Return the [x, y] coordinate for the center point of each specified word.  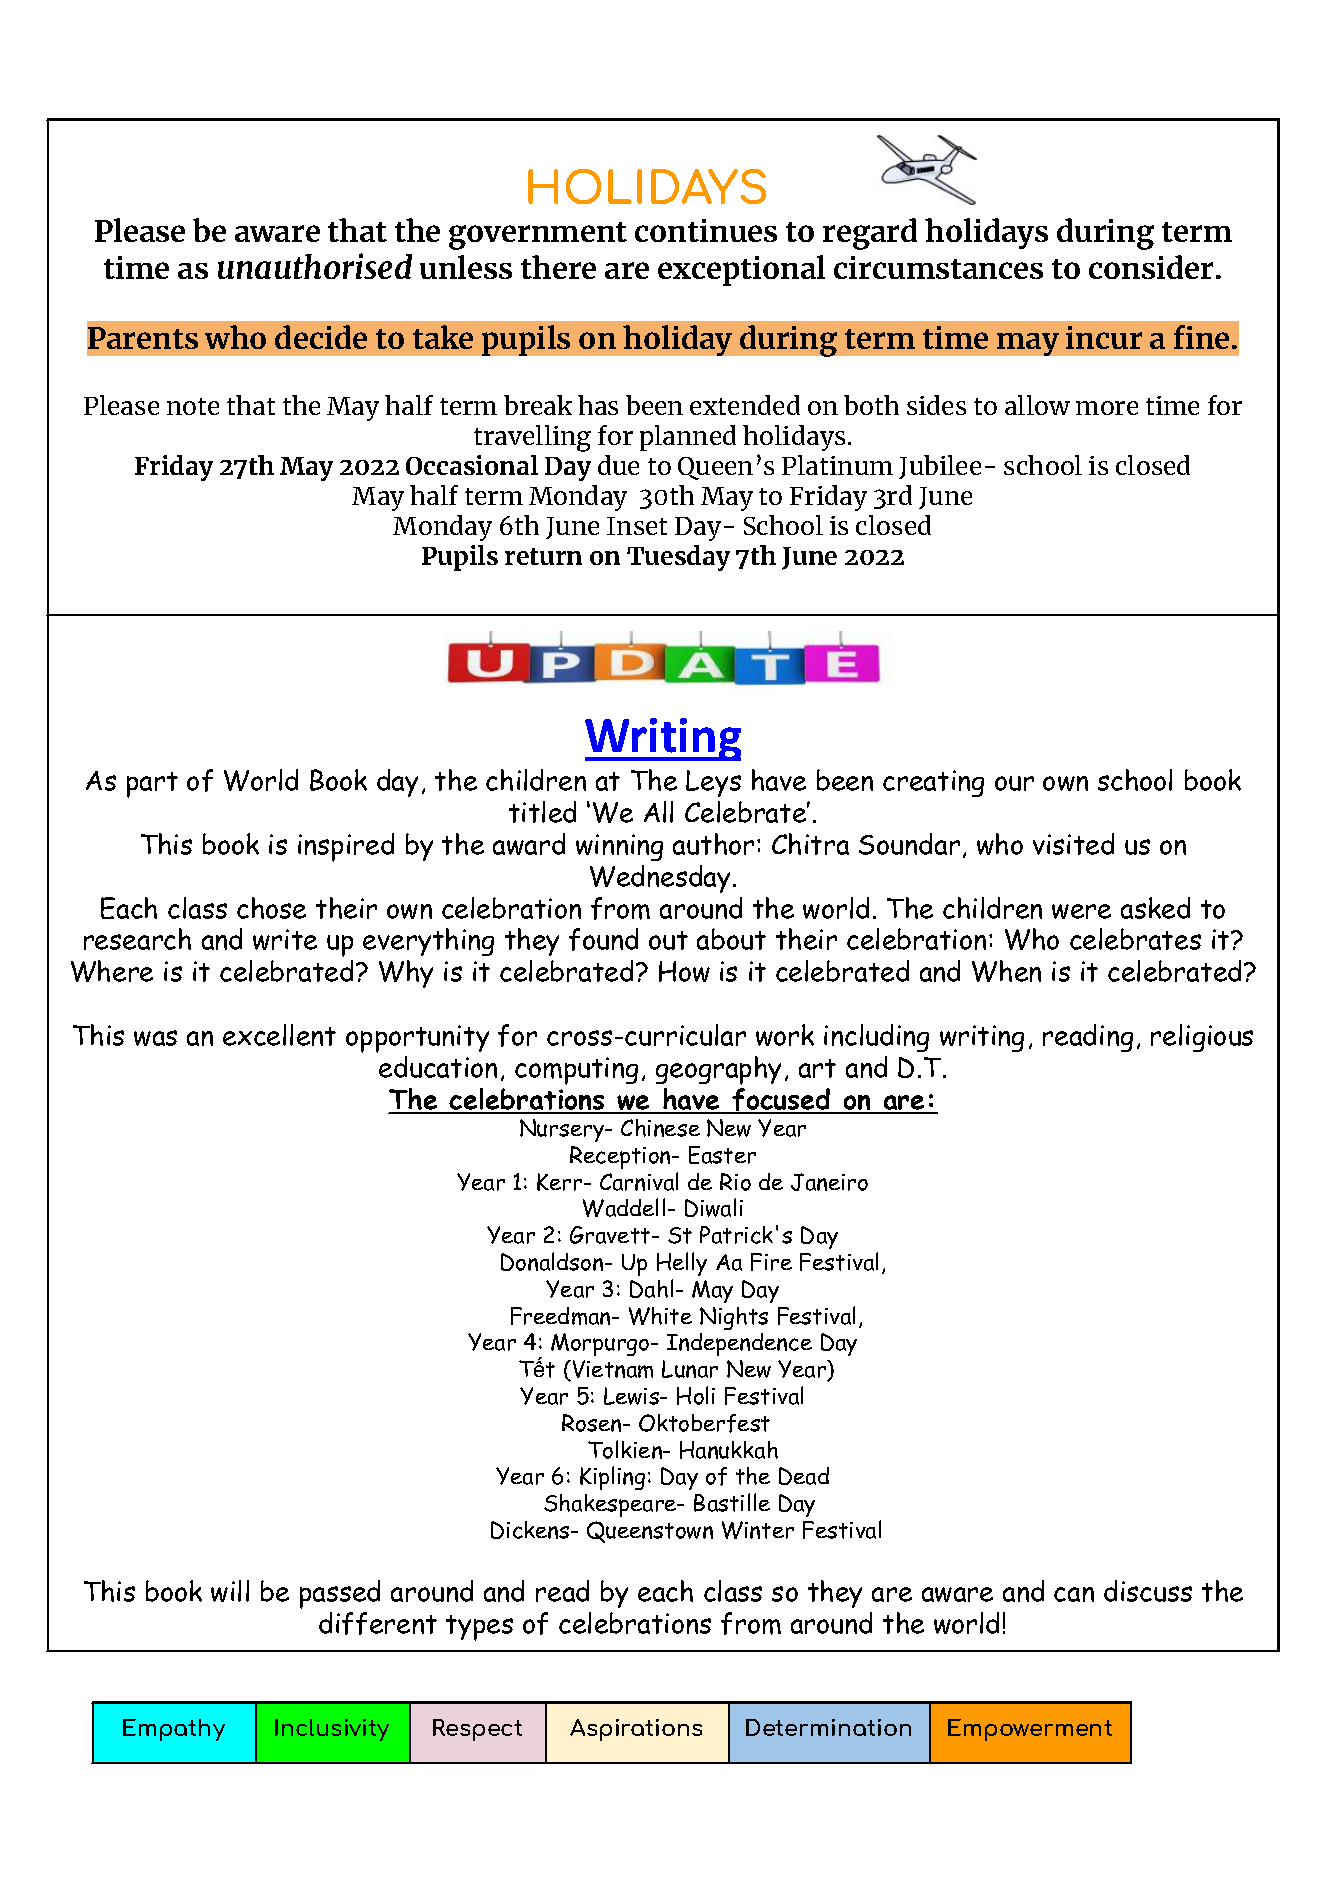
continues [706, 230]
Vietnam [611, 1370]
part [152, 785]
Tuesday [678, 558]
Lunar [690, 1369]
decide [321, 337]
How [684, 971]
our [1014, 783]
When [1006, 971]
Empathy [174, 1730]
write [285, 939]
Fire [771, 1262]
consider [1151, 267]
